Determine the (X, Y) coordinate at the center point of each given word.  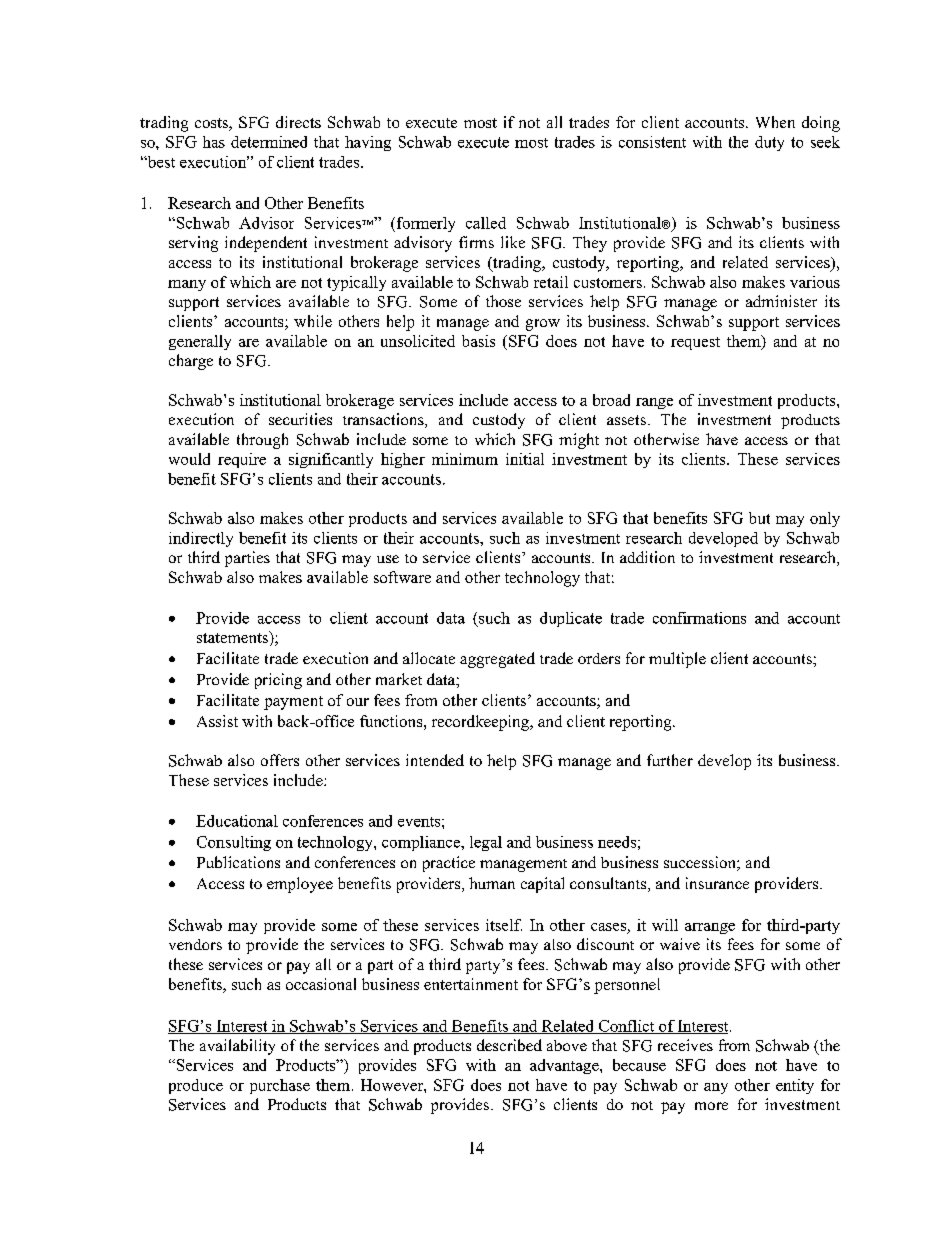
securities (300, 419)
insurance (717, 883)
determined (269, 142)
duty (769, 143)
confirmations (699, 618)
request (695, 343)
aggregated (497, 660)
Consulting (234, 843)
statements (233, 637)
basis (478, 341)
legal (486, 843)
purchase (280, 1086)
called (486, 223)
